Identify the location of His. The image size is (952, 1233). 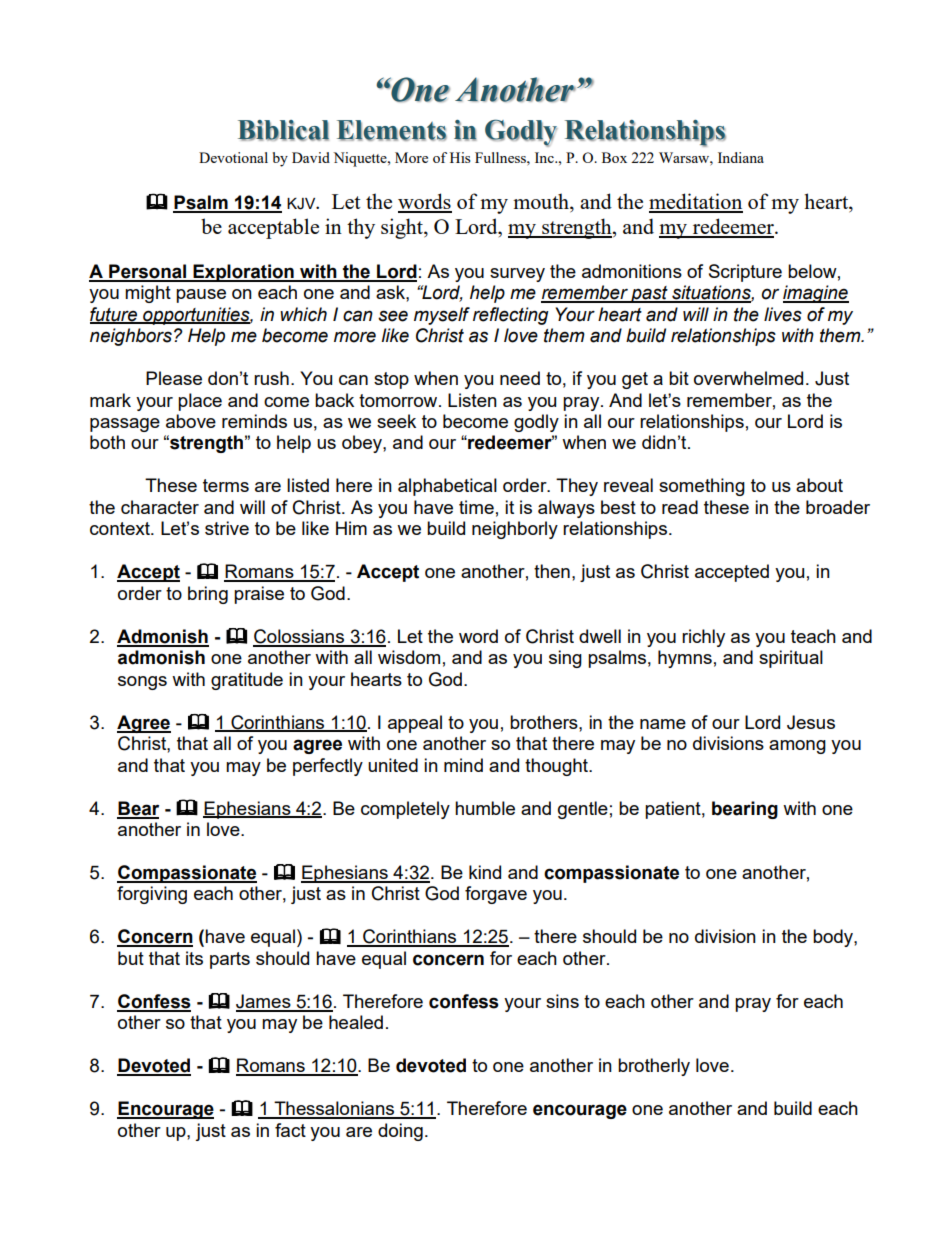
(460, 157).
